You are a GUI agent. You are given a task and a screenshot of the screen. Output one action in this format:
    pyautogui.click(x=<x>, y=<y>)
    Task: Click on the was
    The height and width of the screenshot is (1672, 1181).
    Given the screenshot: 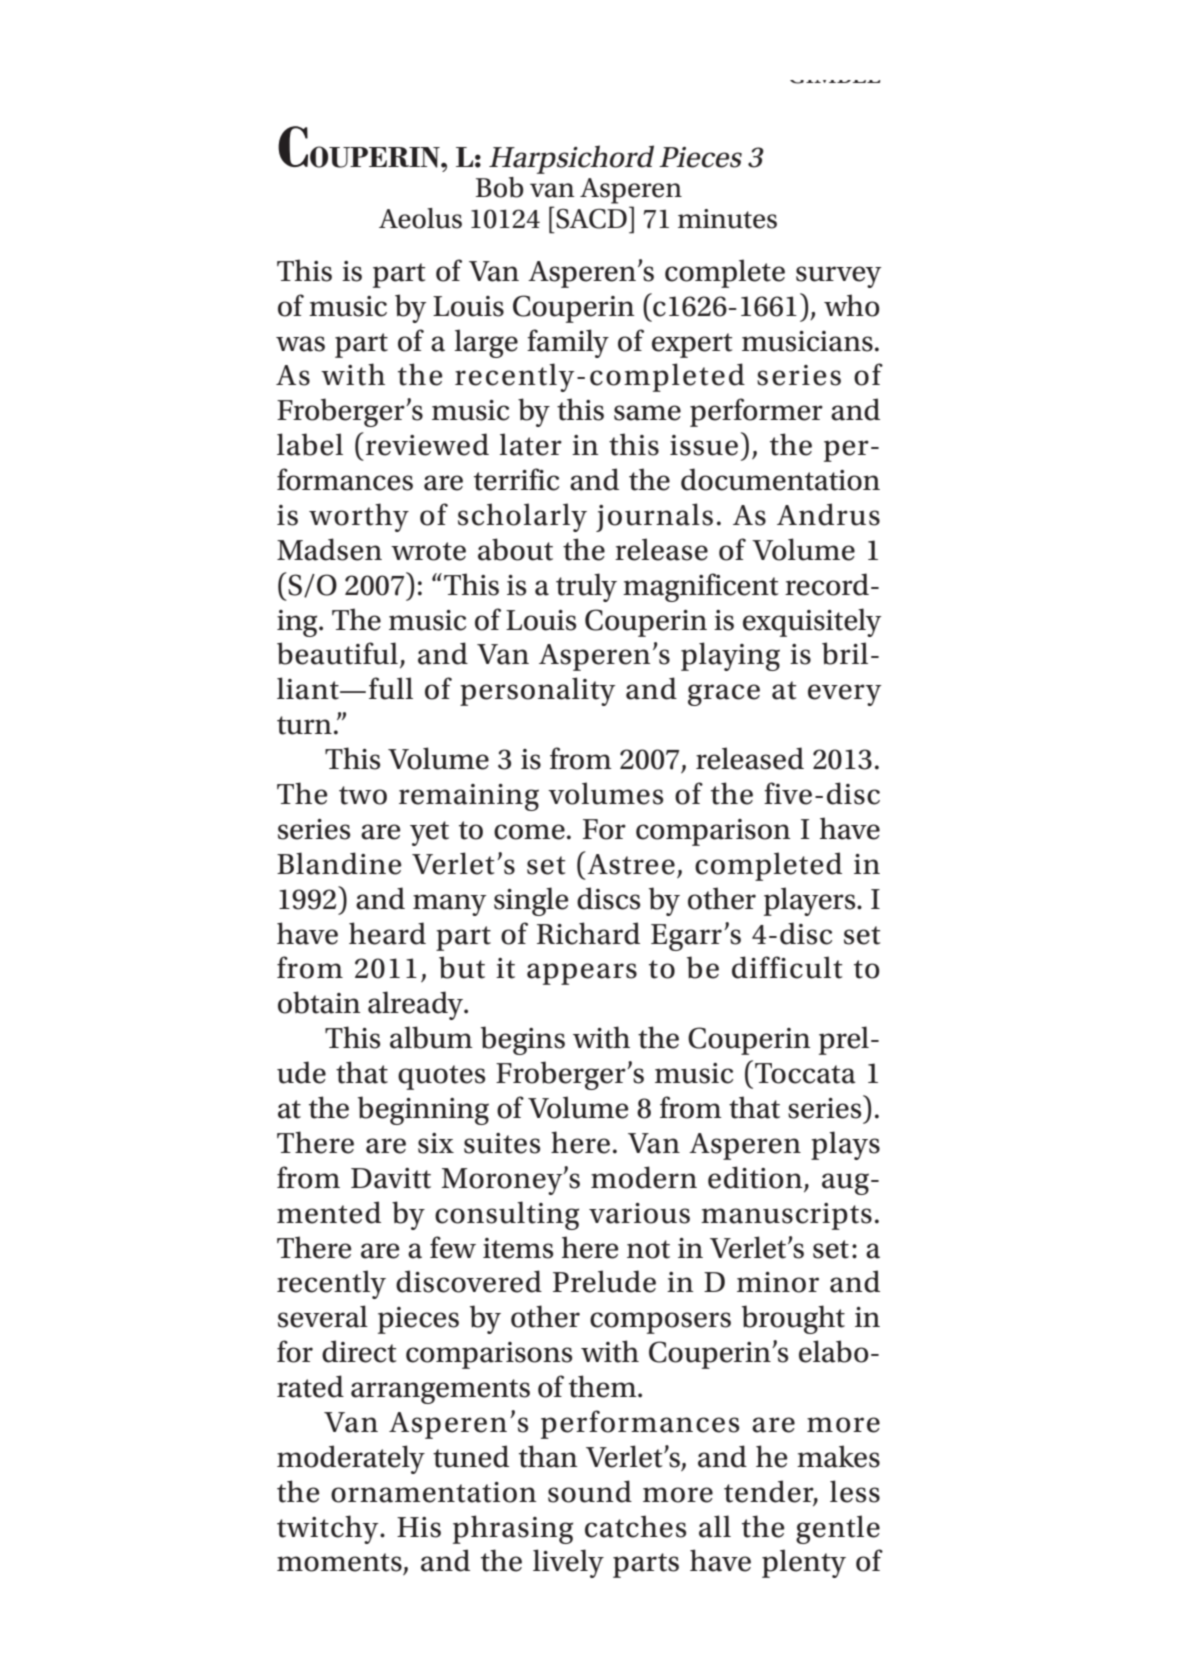 What is the action you would take?
    pyautogui.click(x=300, y=344)
